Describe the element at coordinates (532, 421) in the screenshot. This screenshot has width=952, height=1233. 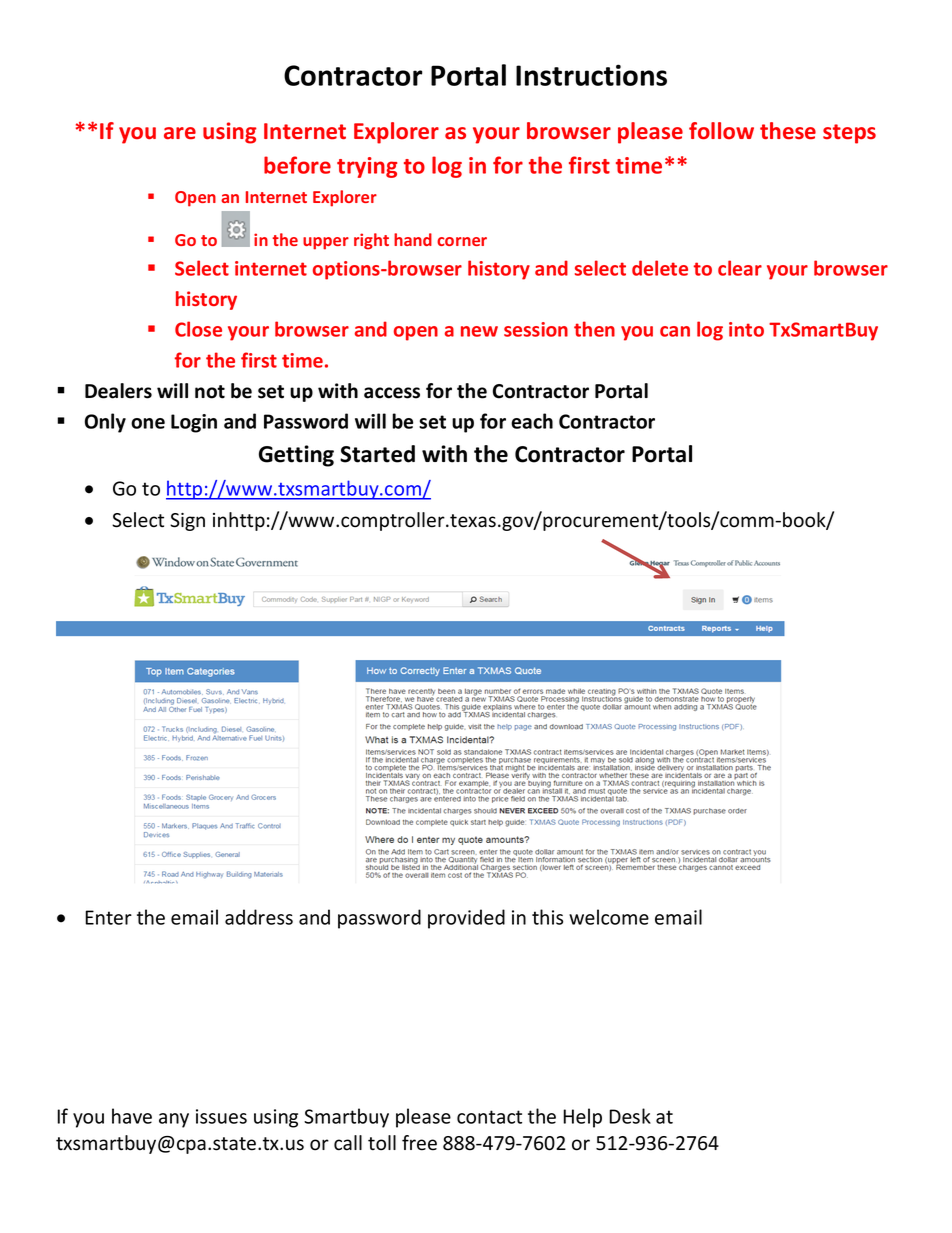
I see `each` at that location.
